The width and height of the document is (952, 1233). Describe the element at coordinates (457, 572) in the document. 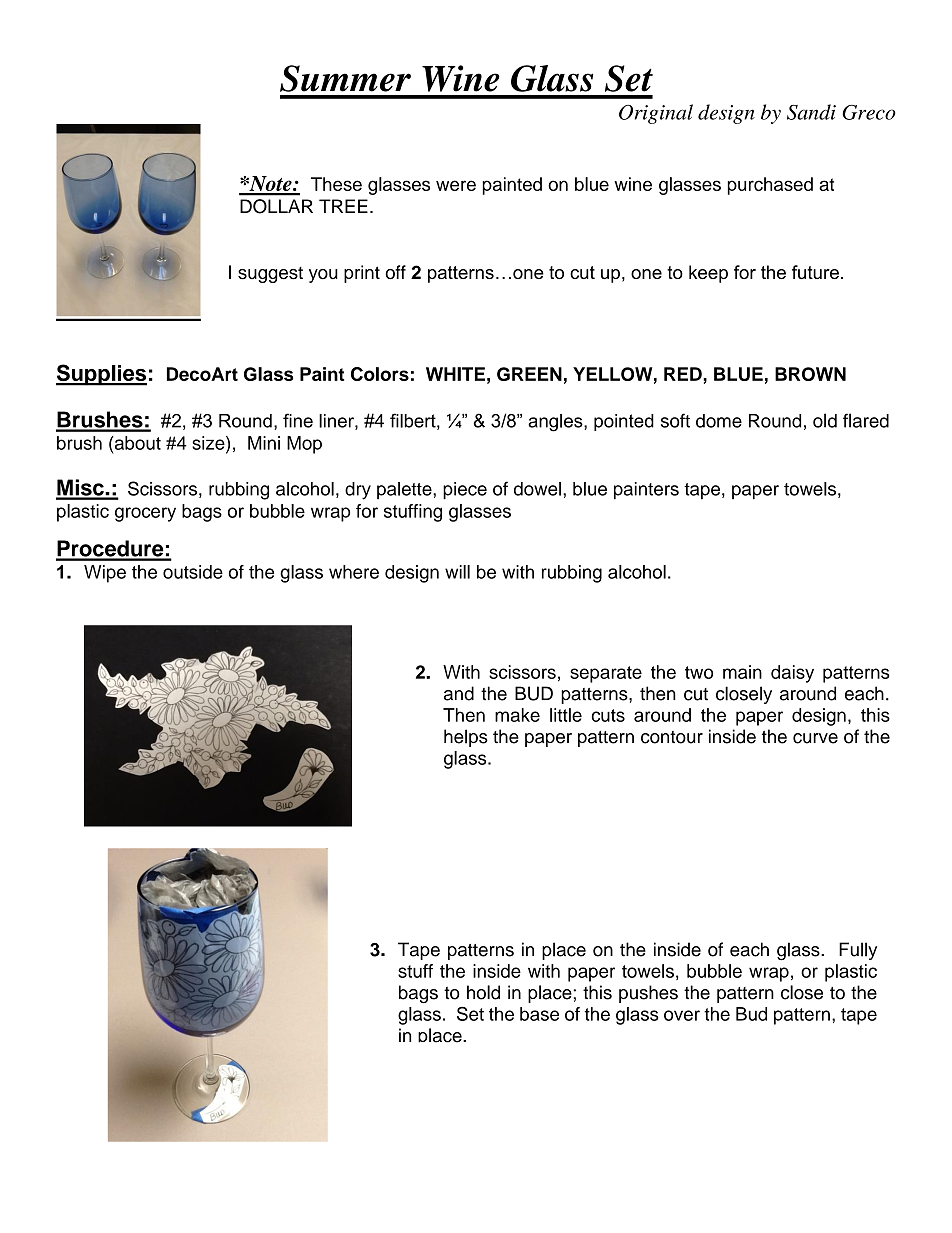

I see `will` at that location.
